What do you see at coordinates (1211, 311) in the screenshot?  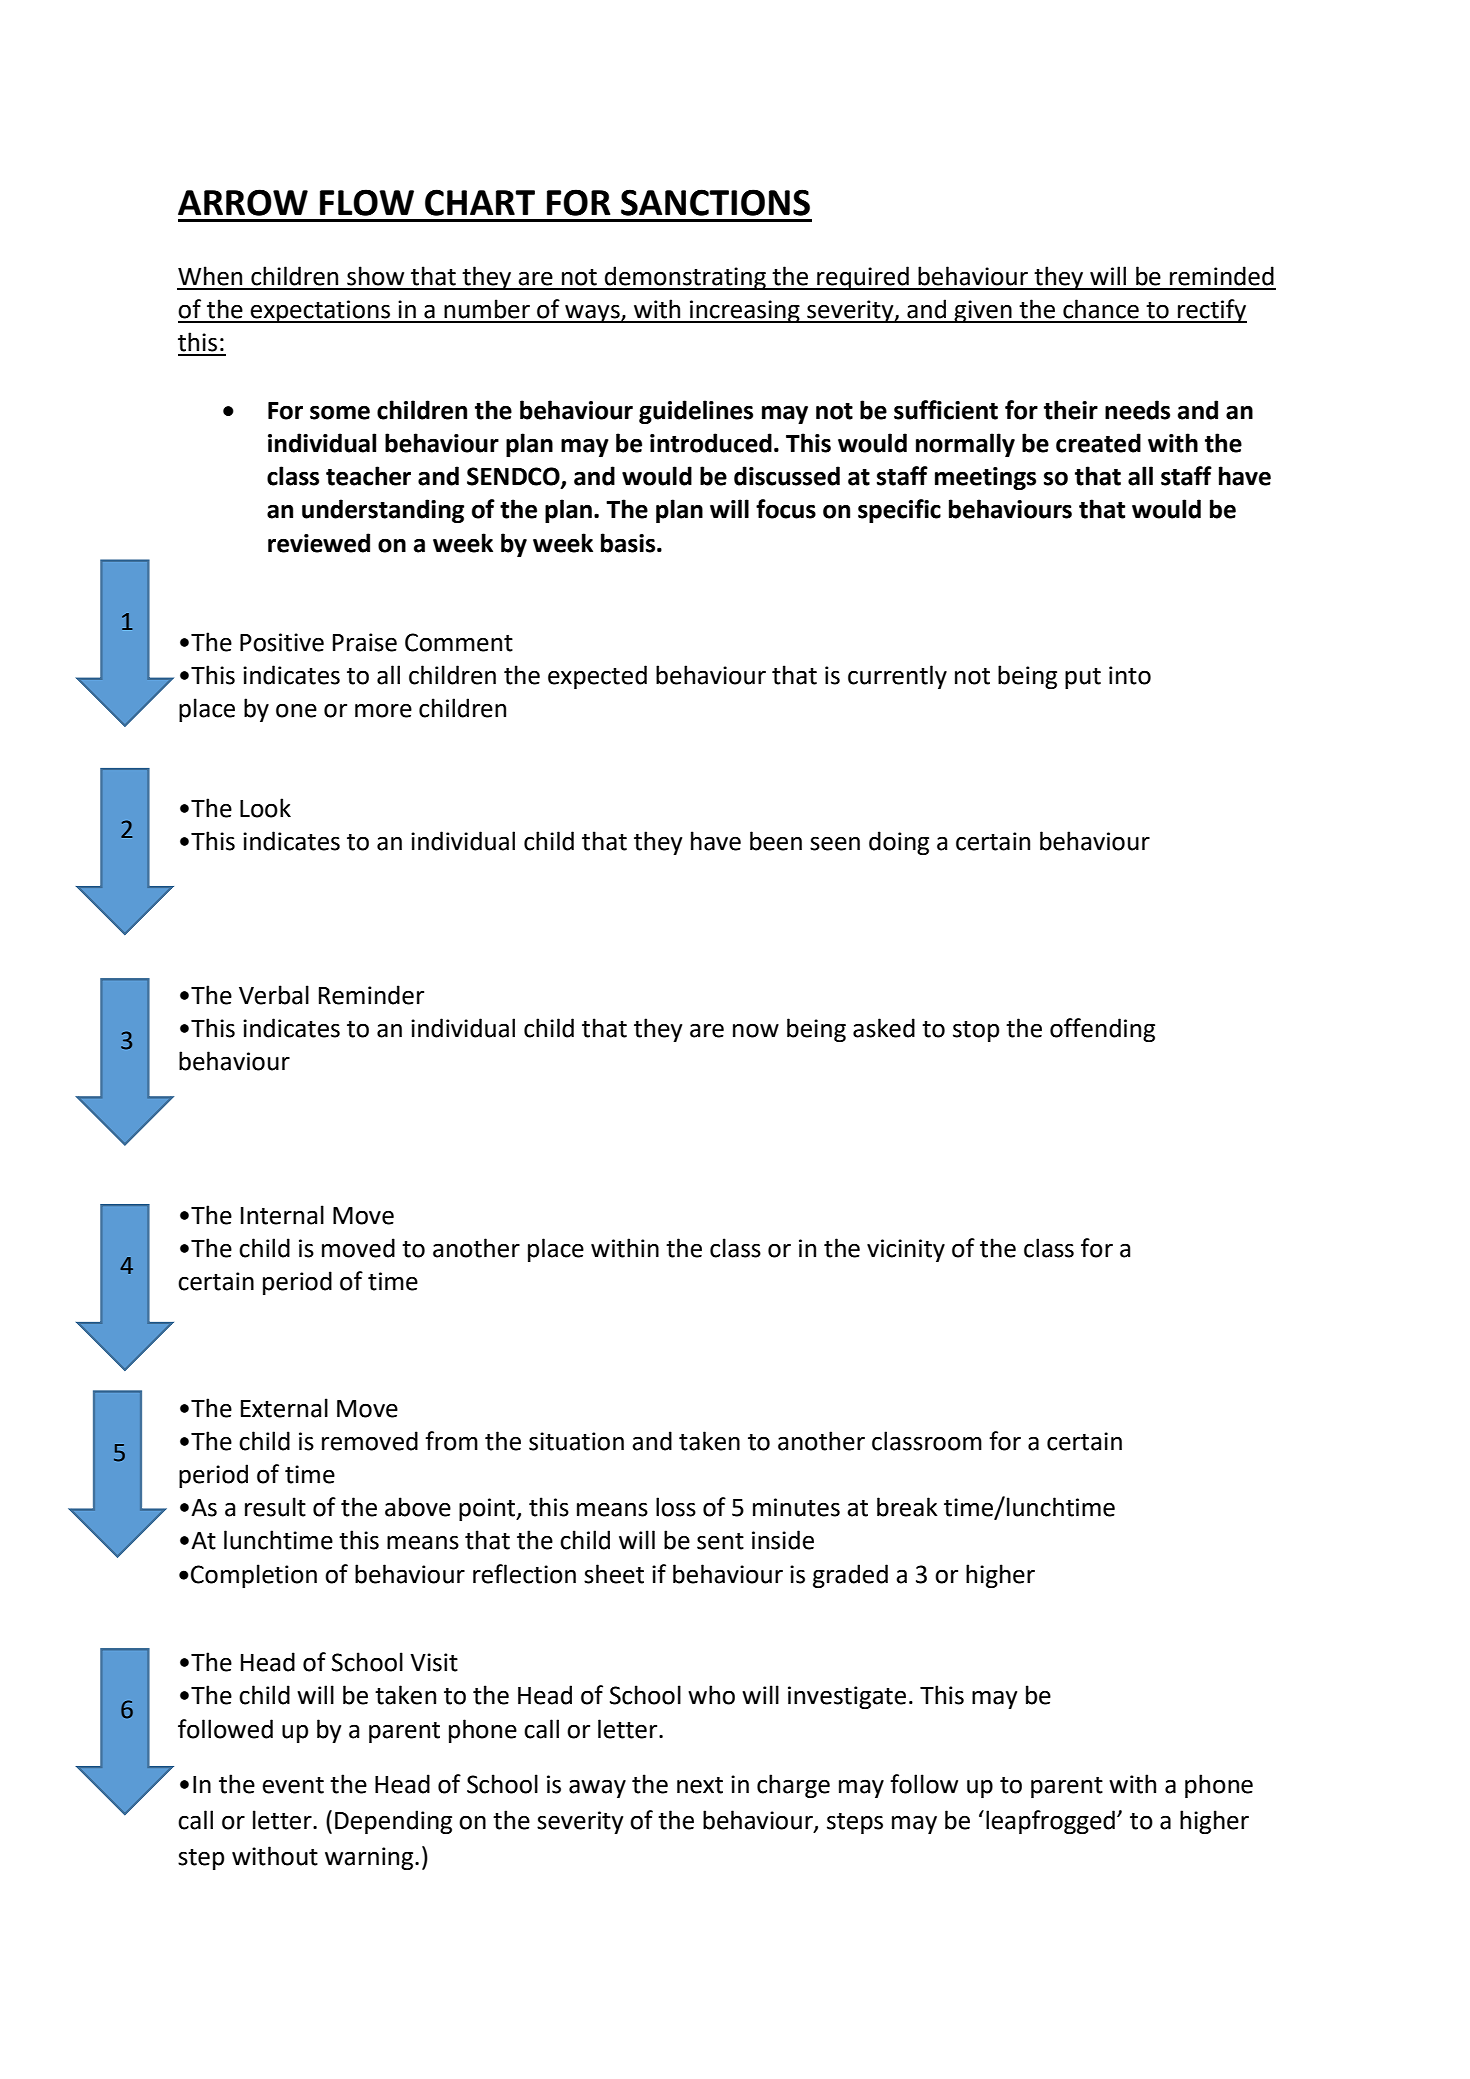 I see `rectify` at bounding box center [1211, 311].
